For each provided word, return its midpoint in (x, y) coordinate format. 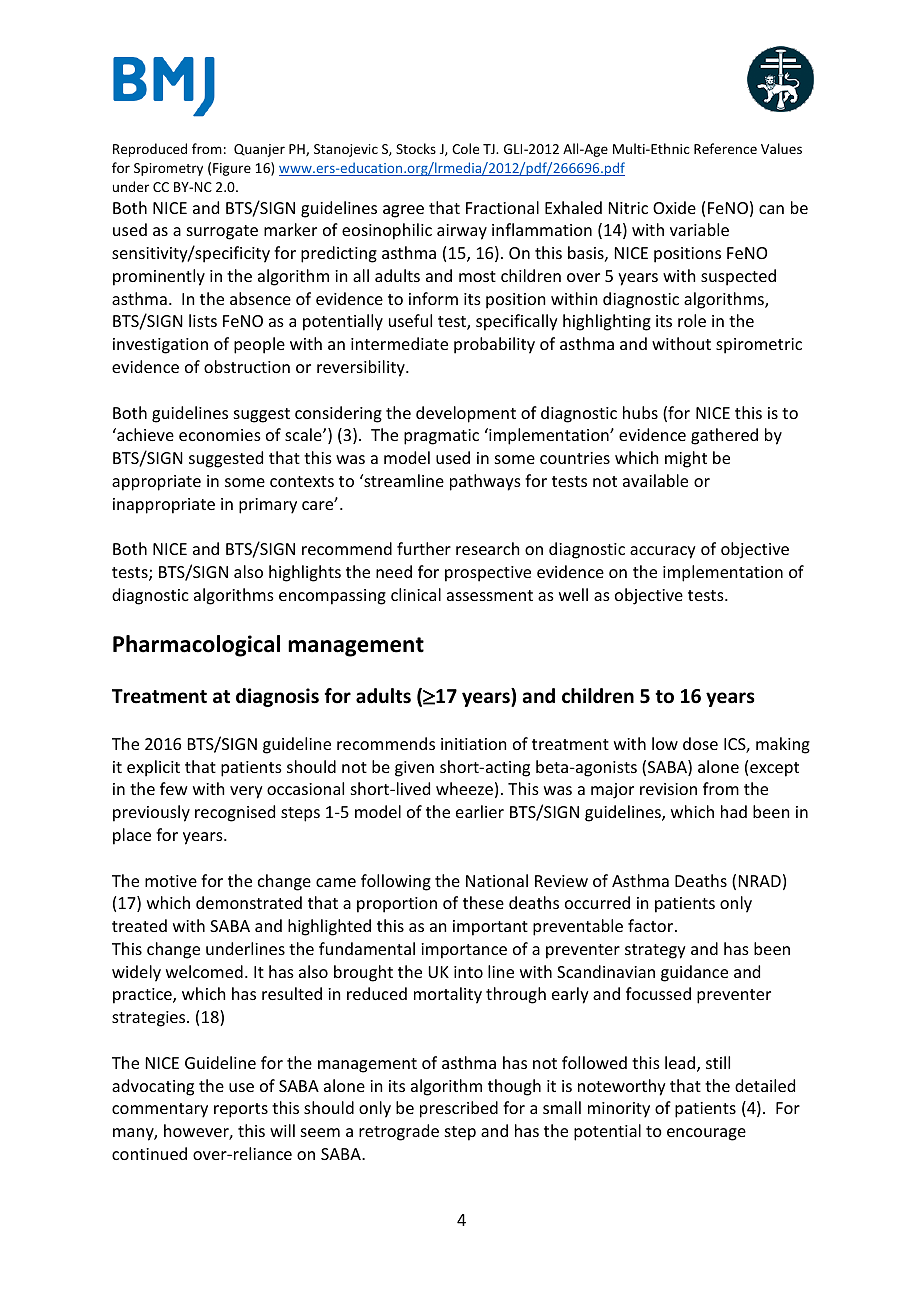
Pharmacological (196, 646)
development (466, 414)
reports (241, 1110)
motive (171, 881)
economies (220, 435)
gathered (724, 436)
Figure (232, 169)
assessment (490, 595)
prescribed (459, 1109)
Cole (465, 148)
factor (650, 925)
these (483, 902)
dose (700, 743)
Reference (725, 148)
